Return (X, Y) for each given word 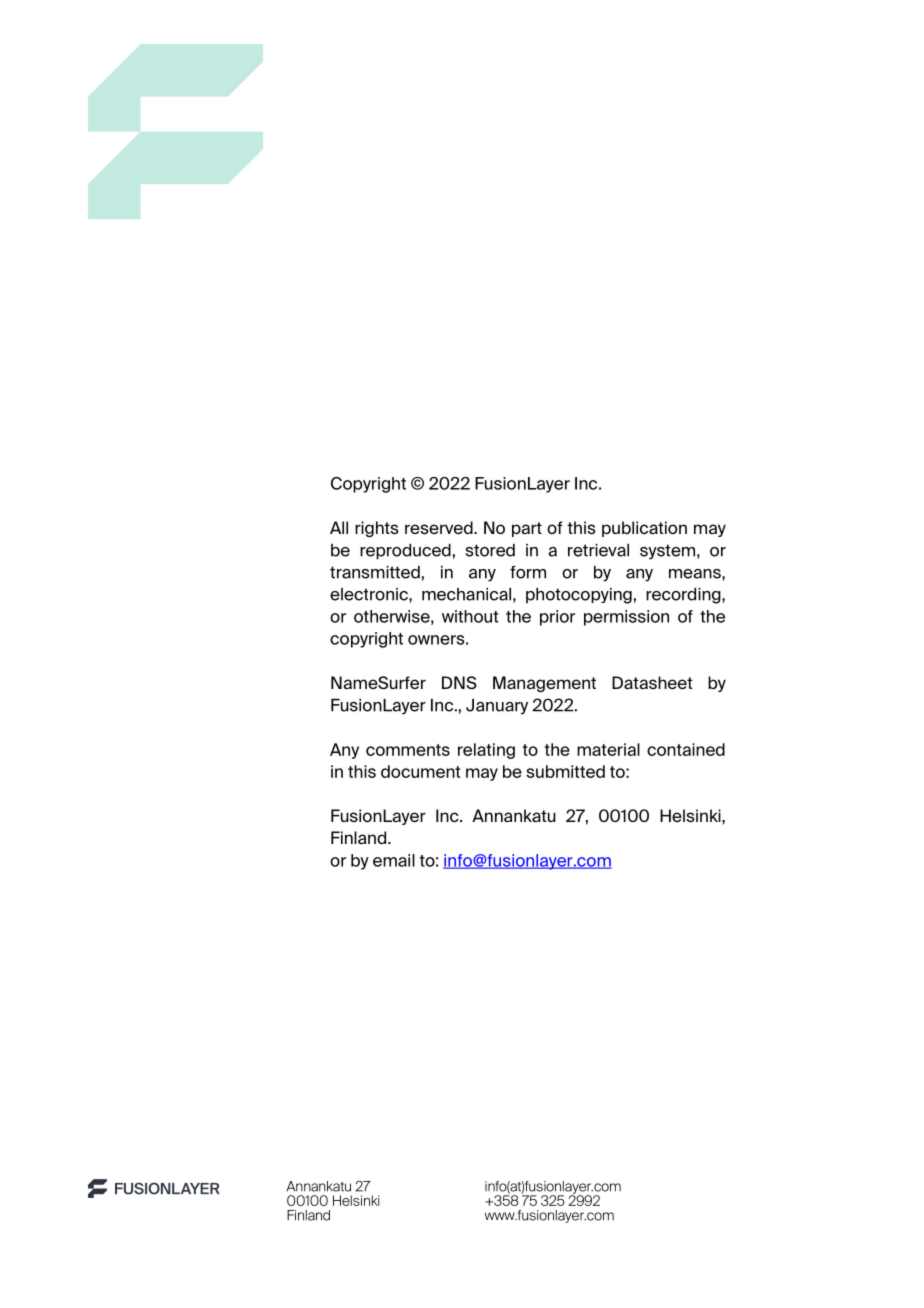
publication (644, 529)
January (497, 707)
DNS (459, 682)
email (394, 860)
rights (377, 529)
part (527, 529)
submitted (565, 771)
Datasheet (652, 682)
